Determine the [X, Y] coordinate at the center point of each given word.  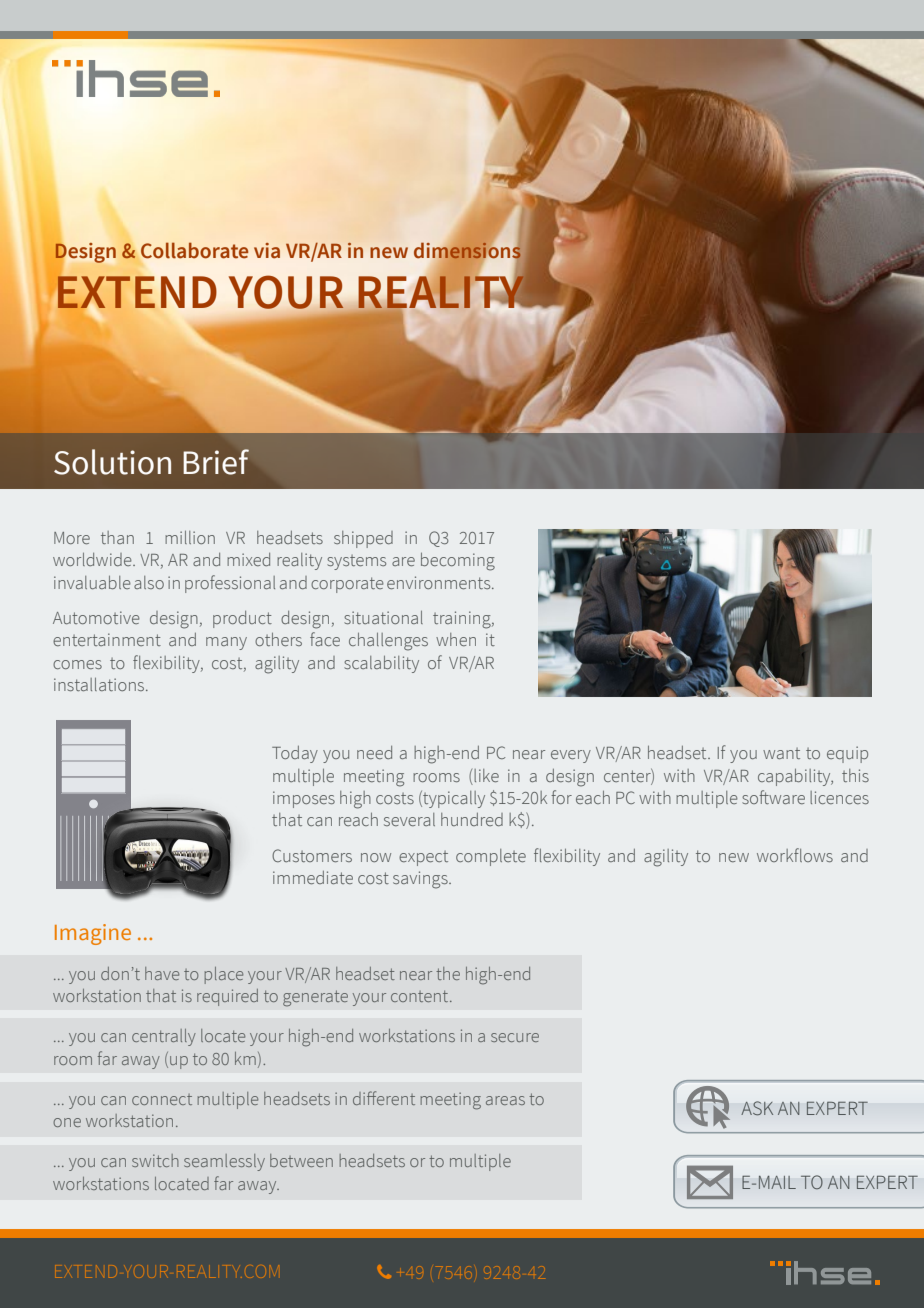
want [781, 753]
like [486, 775]
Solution [112, 462]
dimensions [468, 250]
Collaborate [194, 250]
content [421, 996]
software [773, 797]
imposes [304, 799]
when [456, 639]
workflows [795, 855]
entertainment [107, 639]
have [162, 973]
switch [155, 1160]
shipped [363, 539]
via [267, 251]
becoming [458, 562]
